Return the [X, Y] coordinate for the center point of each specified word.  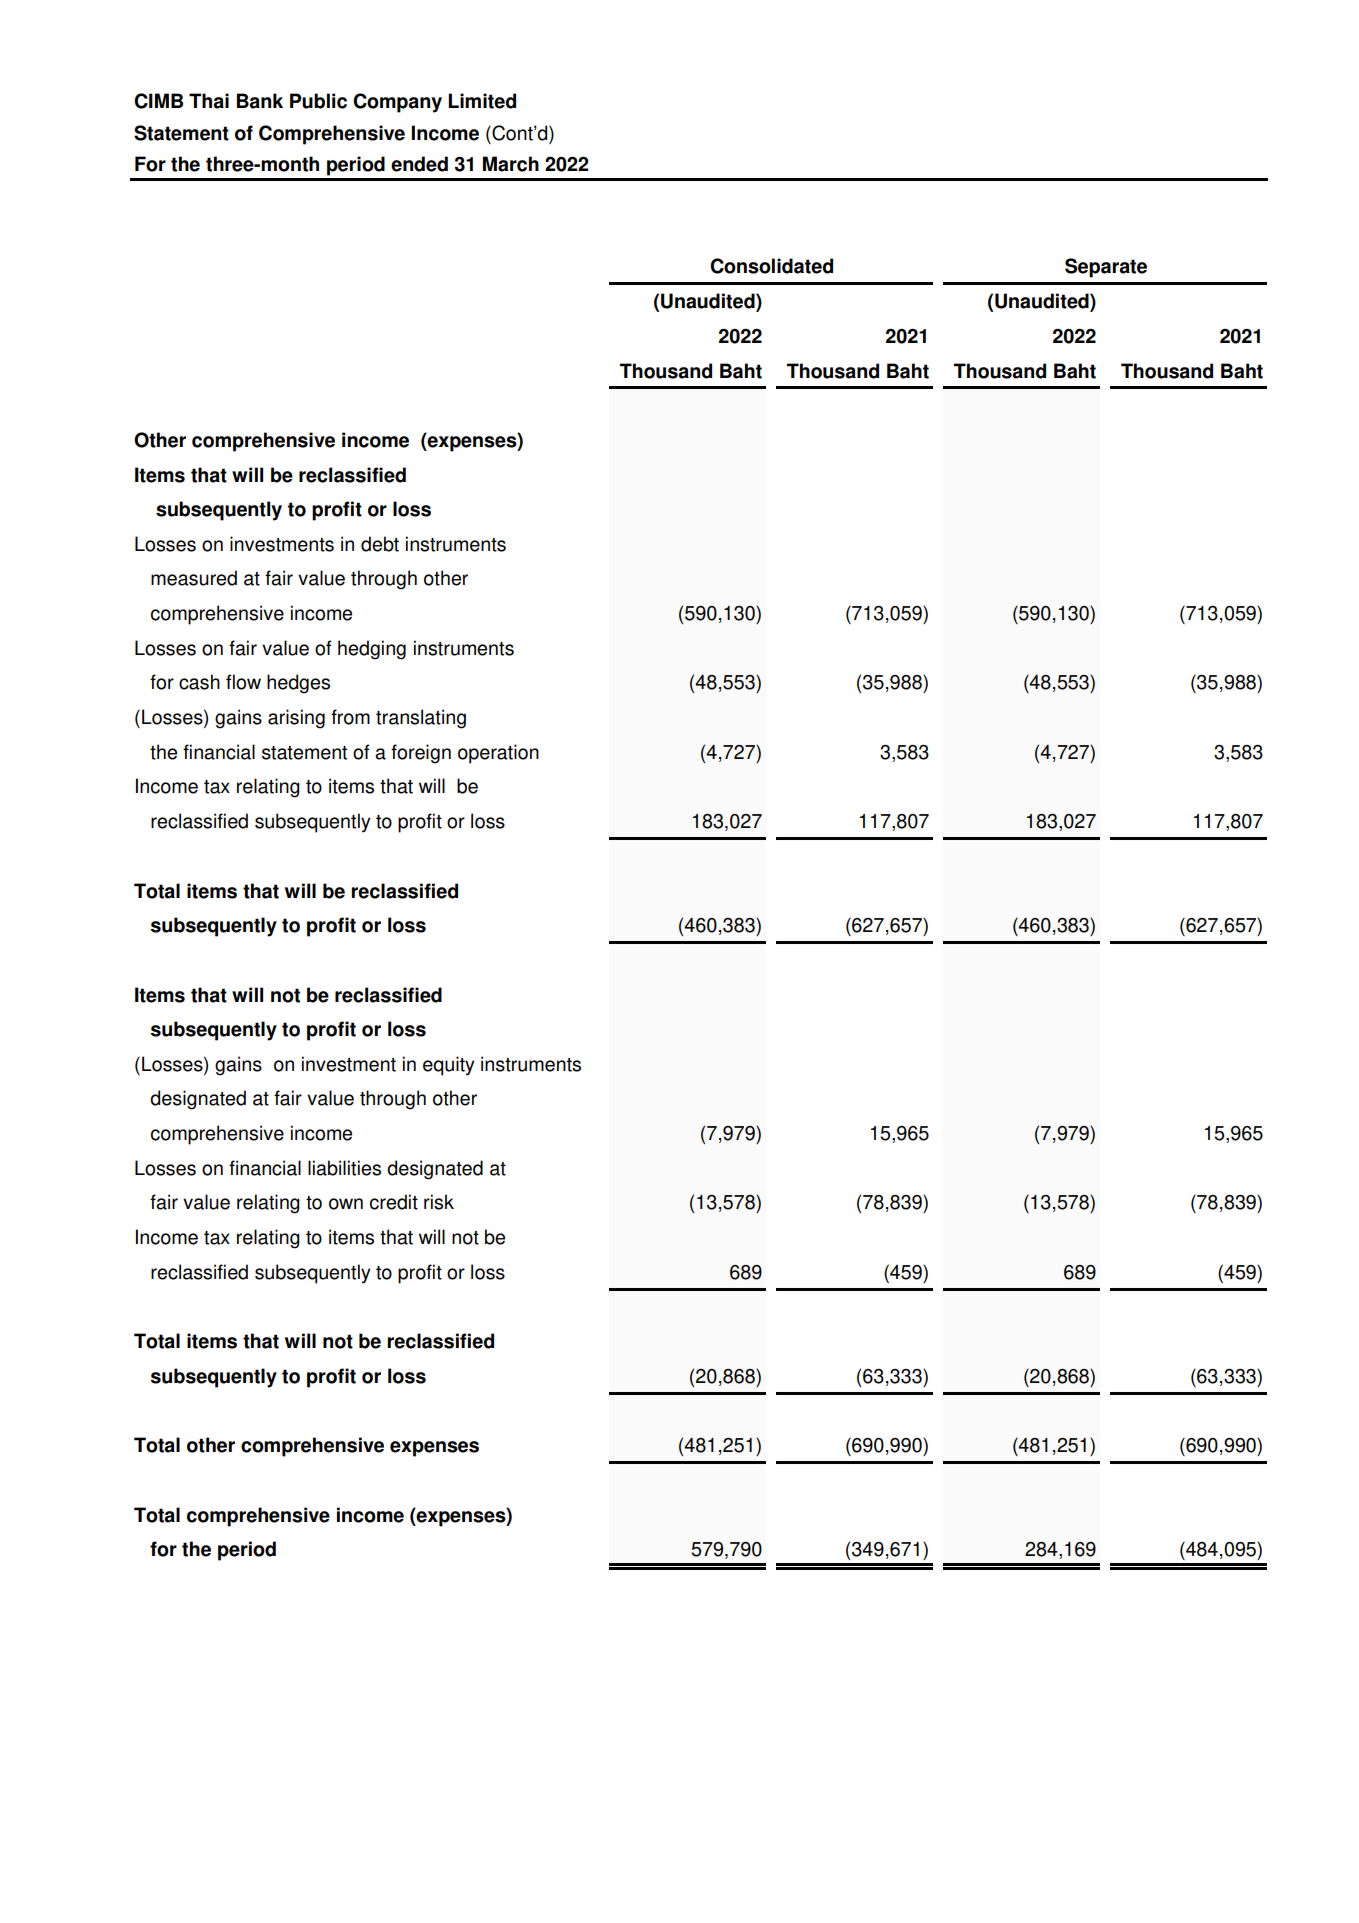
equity [449, 1066]
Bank [260, 101]
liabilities [344, 1168]
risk [439, 1202]
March [511, 164]
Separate [1106, 268]
